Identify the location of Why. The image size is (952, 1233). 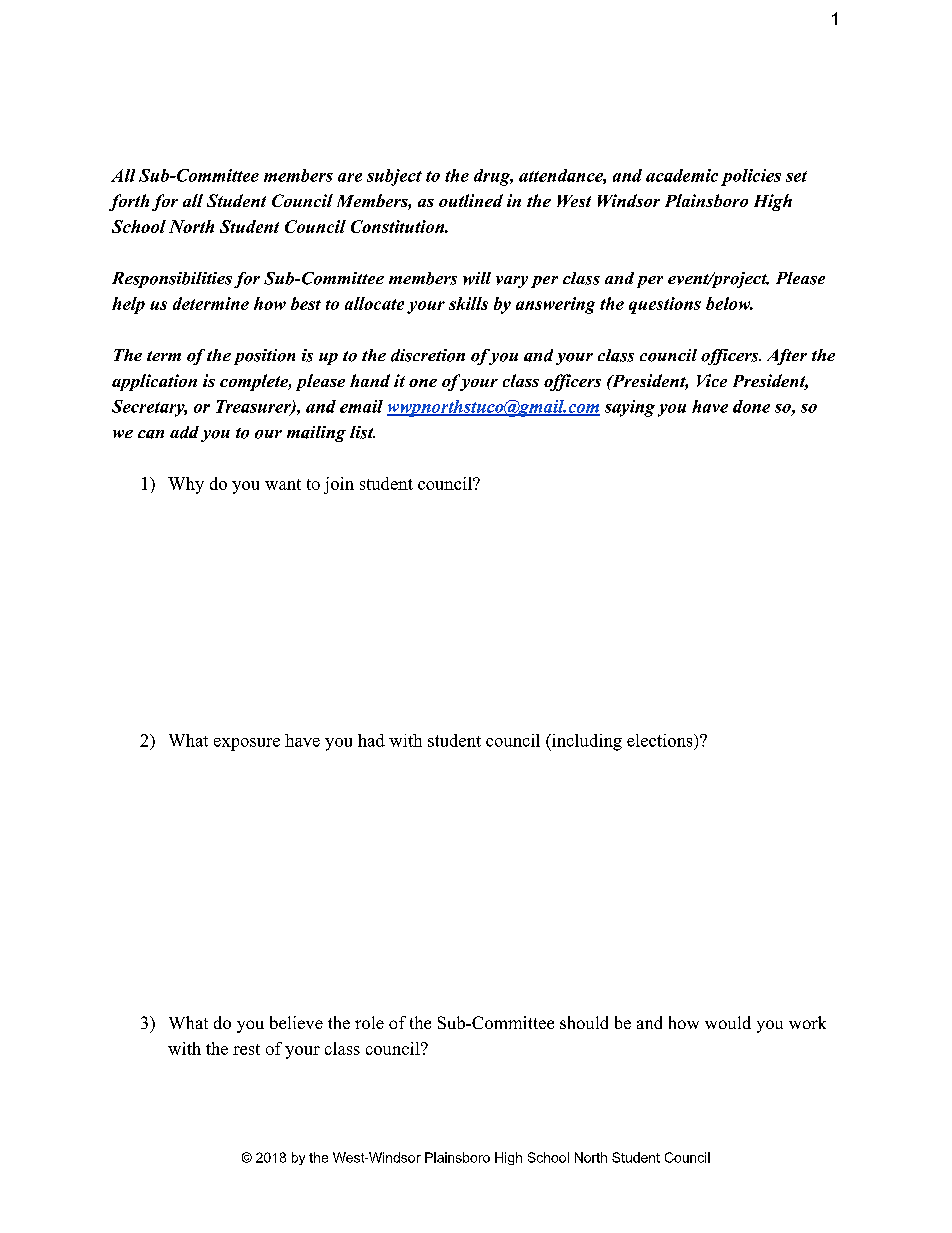
(186, 485).
